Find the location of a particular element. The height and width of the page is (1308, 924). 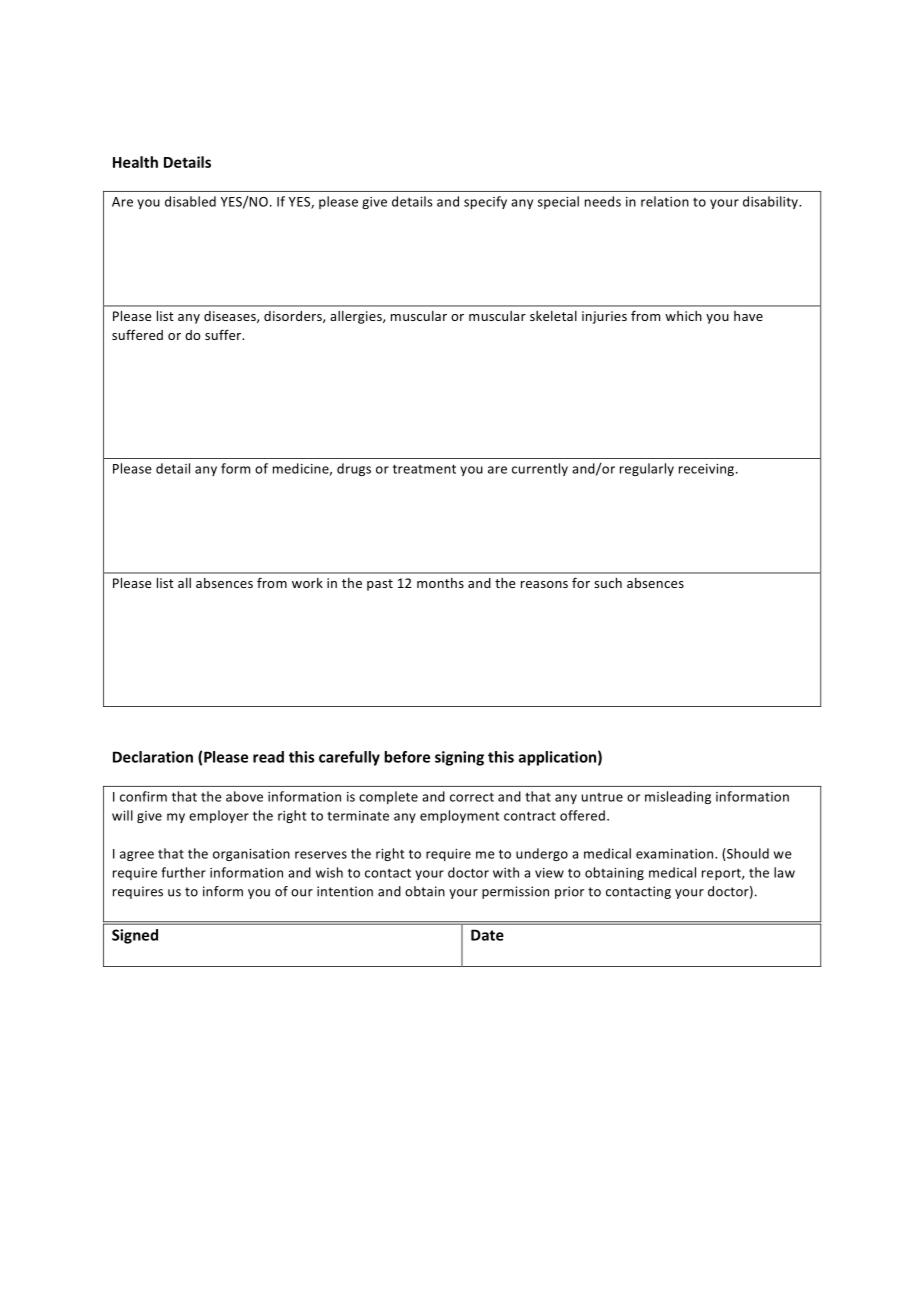

receiving is located at coordinates (708, 470).
